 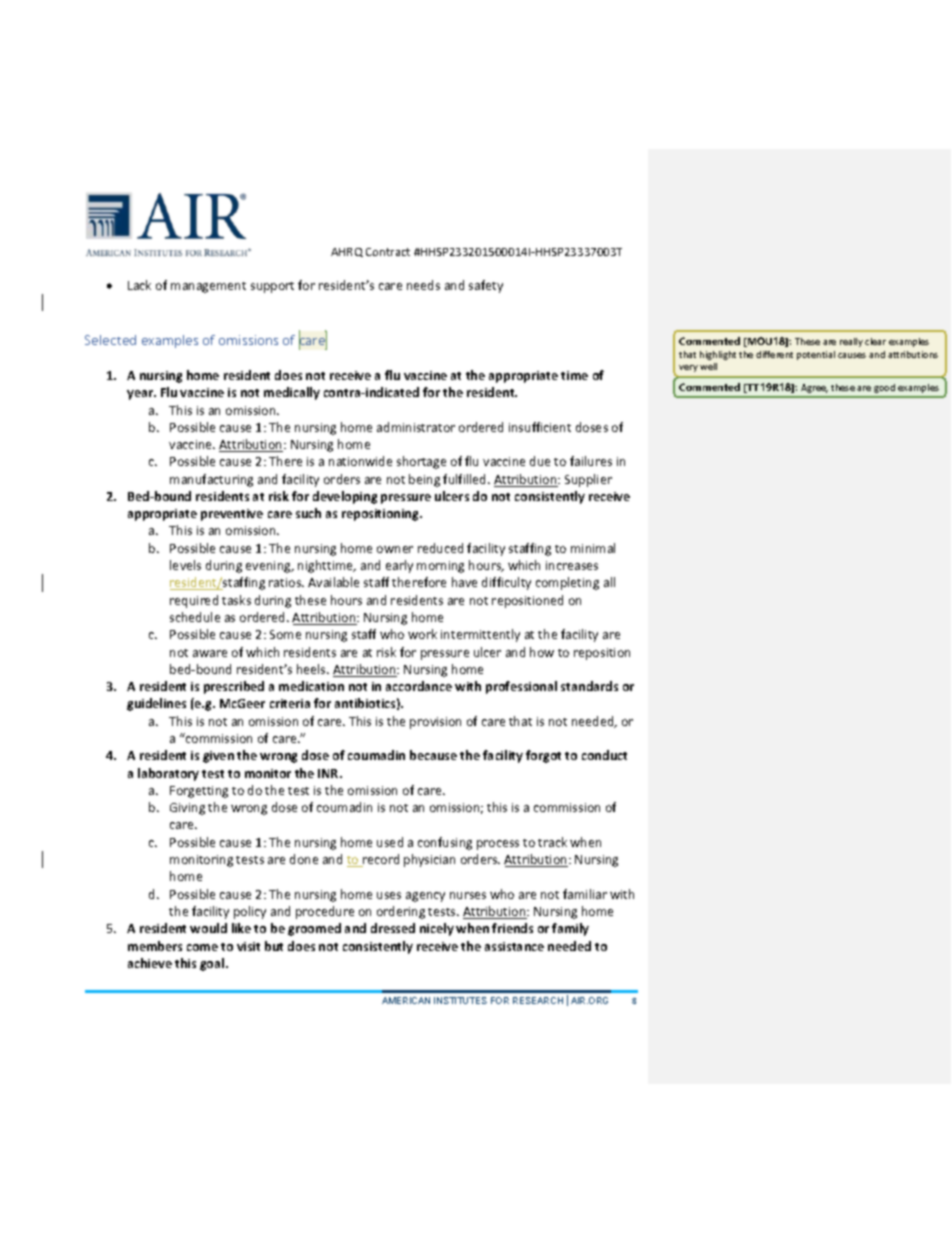 What do you see at coordinates (213, 964) in the page?
I see `goal` at bounding box center [213, 964].
